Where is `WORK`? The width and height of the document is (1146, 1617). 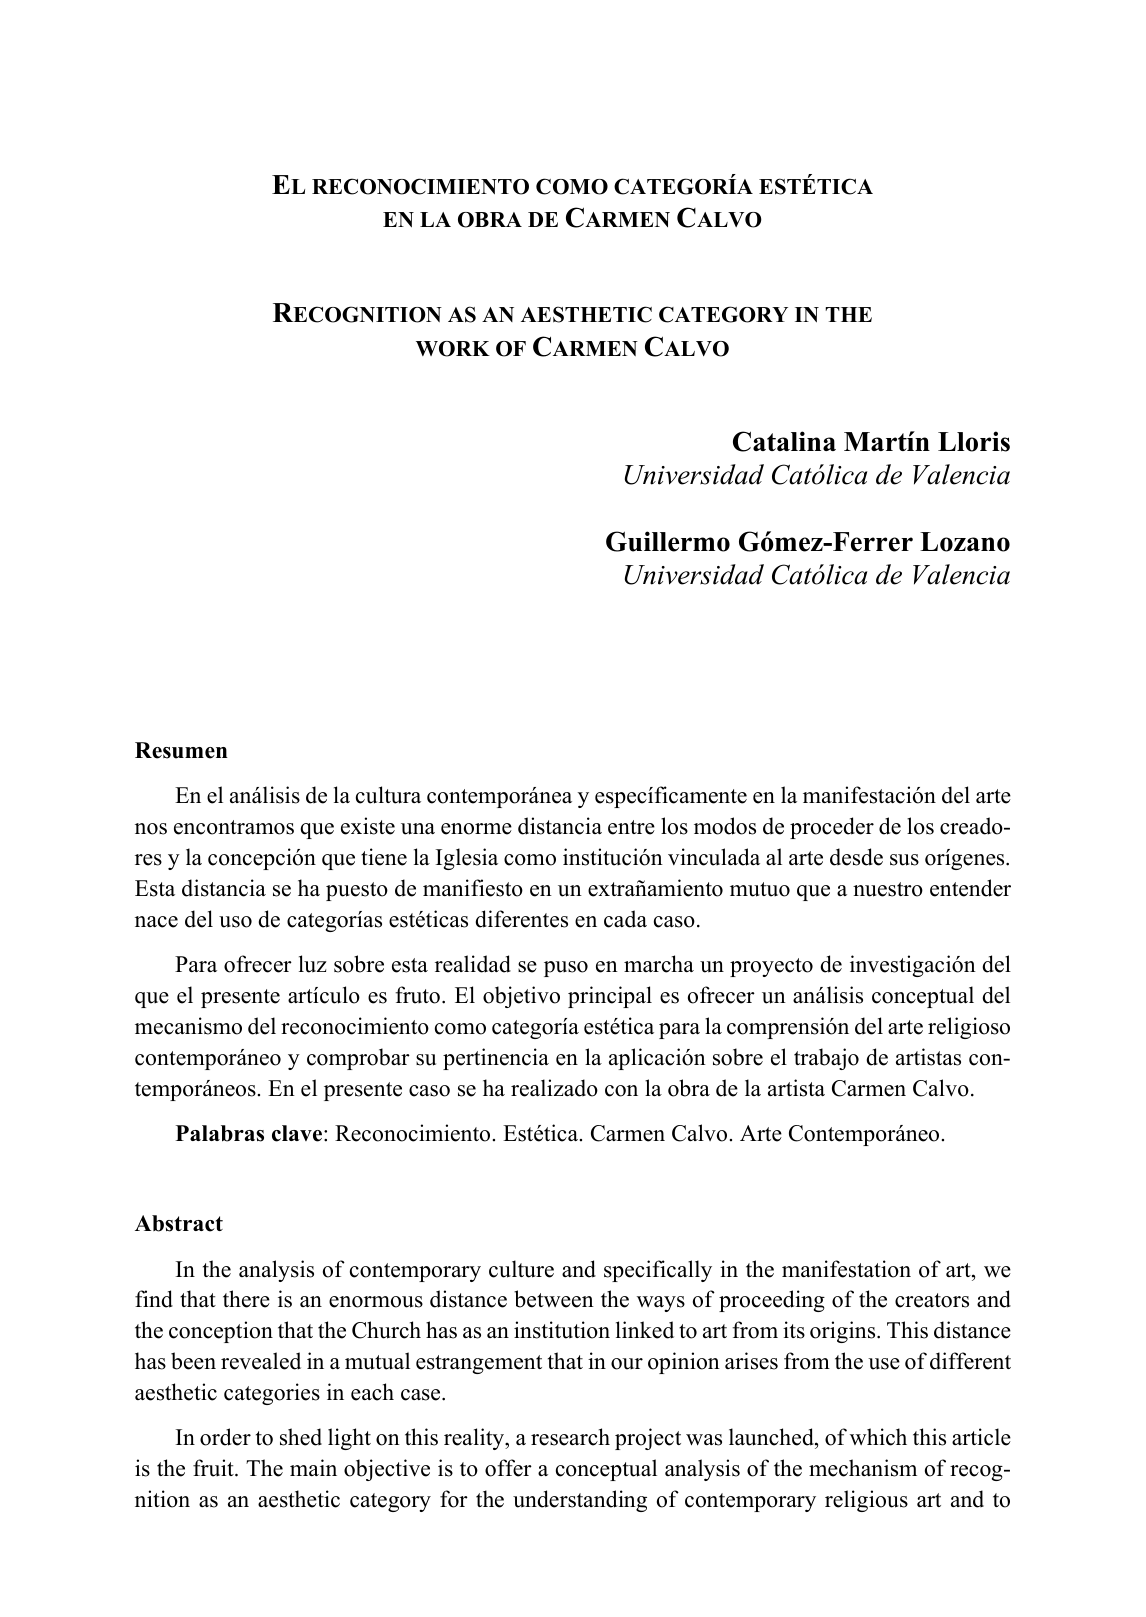 WORK is located at coordinates (453, 349).
